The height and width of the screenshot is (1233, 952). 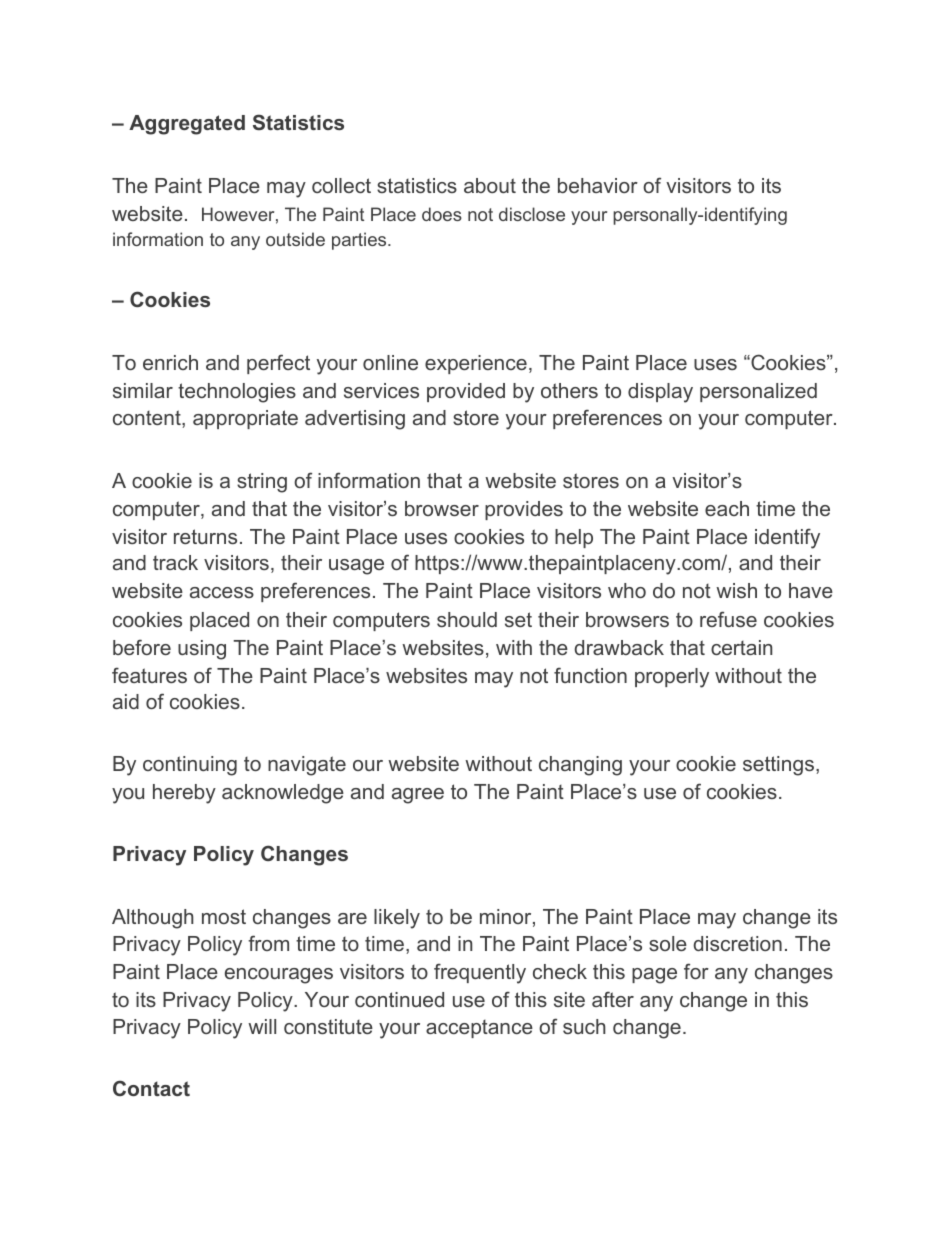 I want to click on Aggregated, so click(x=187, y=125).
